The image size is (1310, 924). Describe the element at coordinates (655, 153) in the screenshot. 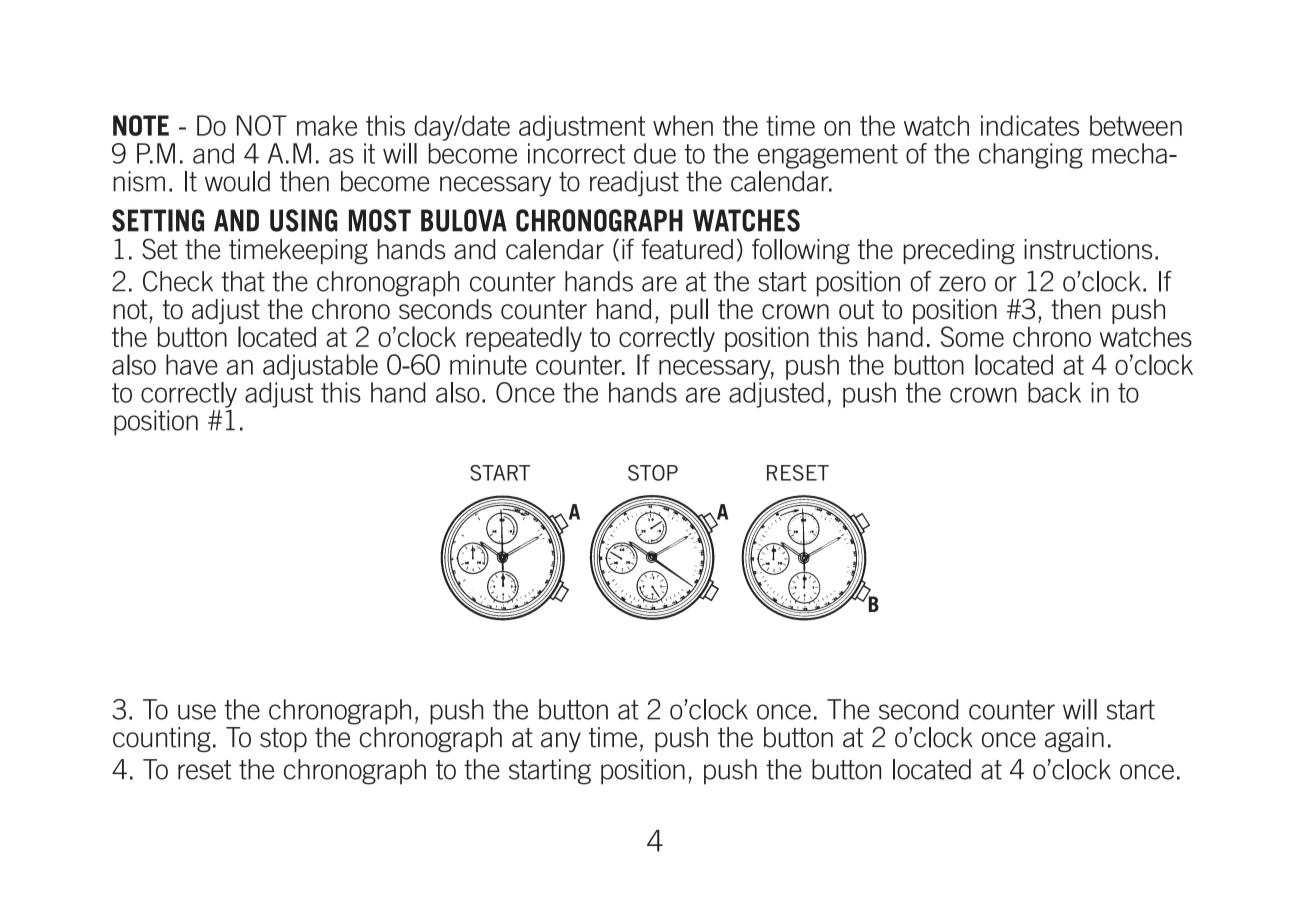

I see `due` at that location.
